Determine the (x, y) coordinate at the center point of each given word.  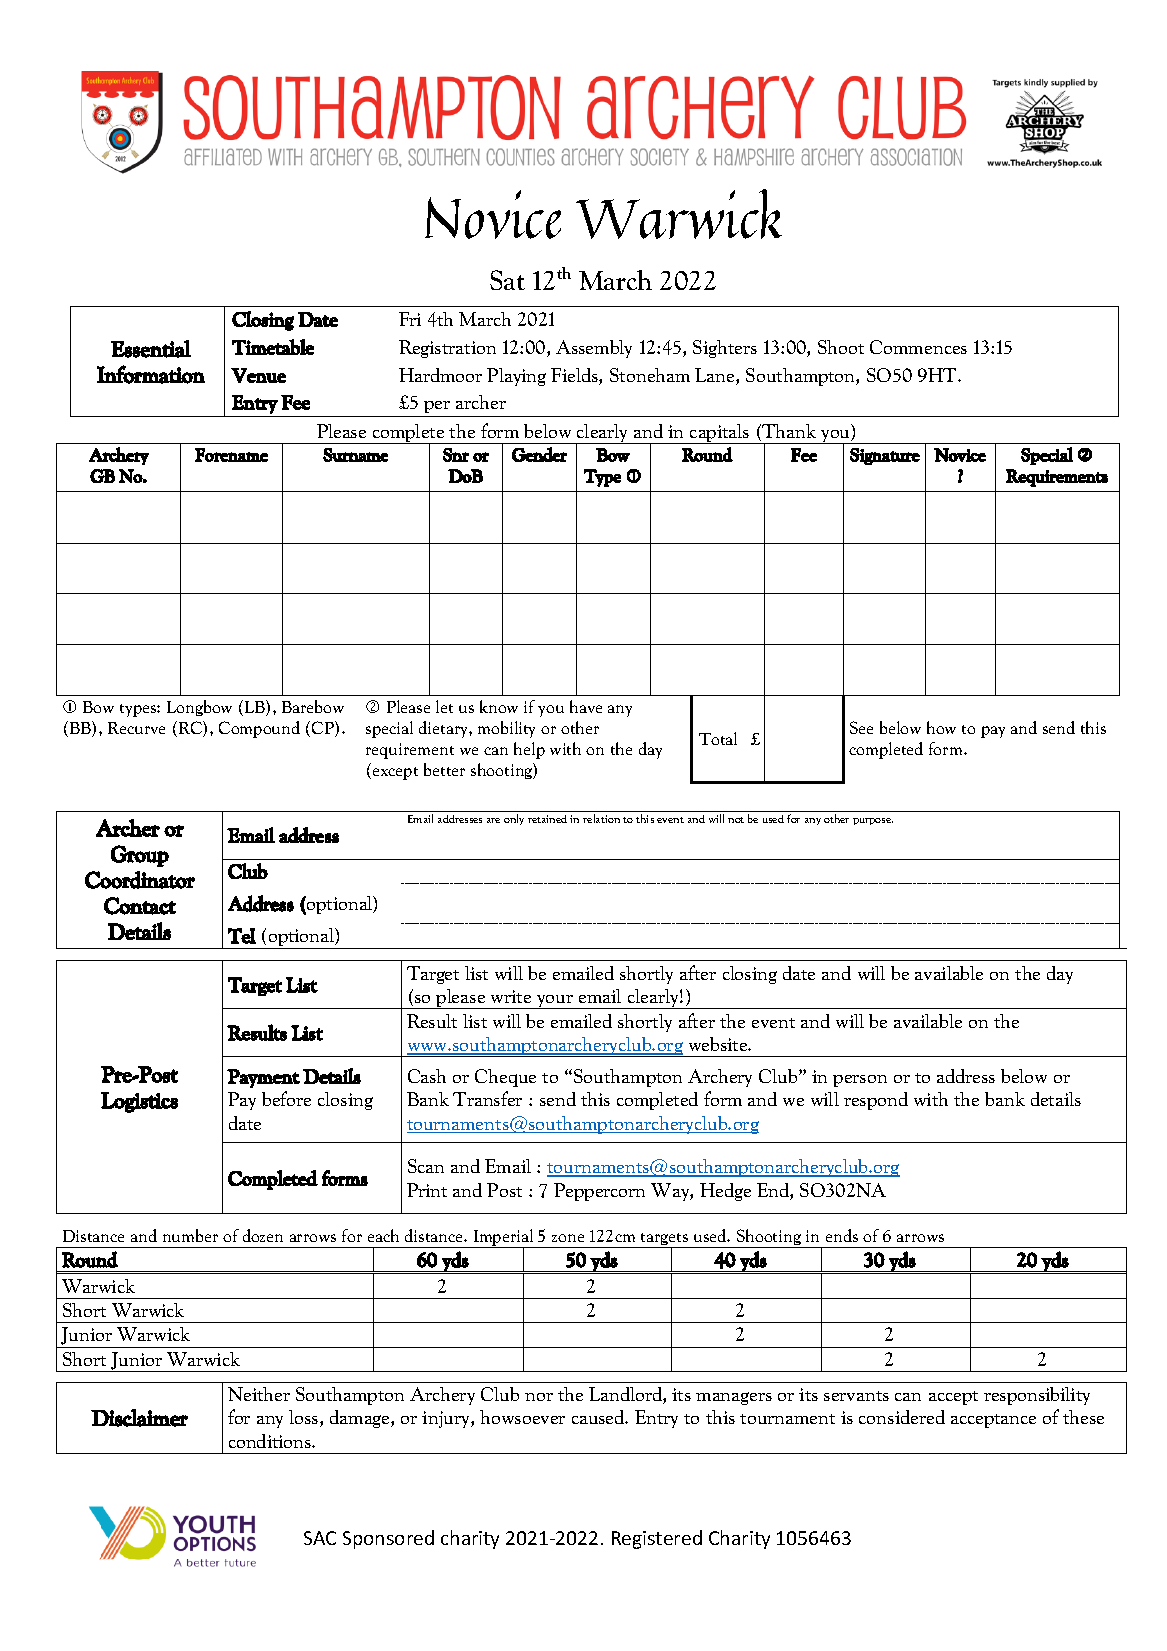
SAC (320, 1538)
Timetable (273, 347)
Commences (918, 347)
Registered (657, 1539)
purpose (873, 821)
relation (601, 818)
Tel (242, 936)
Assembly (594, 349)
